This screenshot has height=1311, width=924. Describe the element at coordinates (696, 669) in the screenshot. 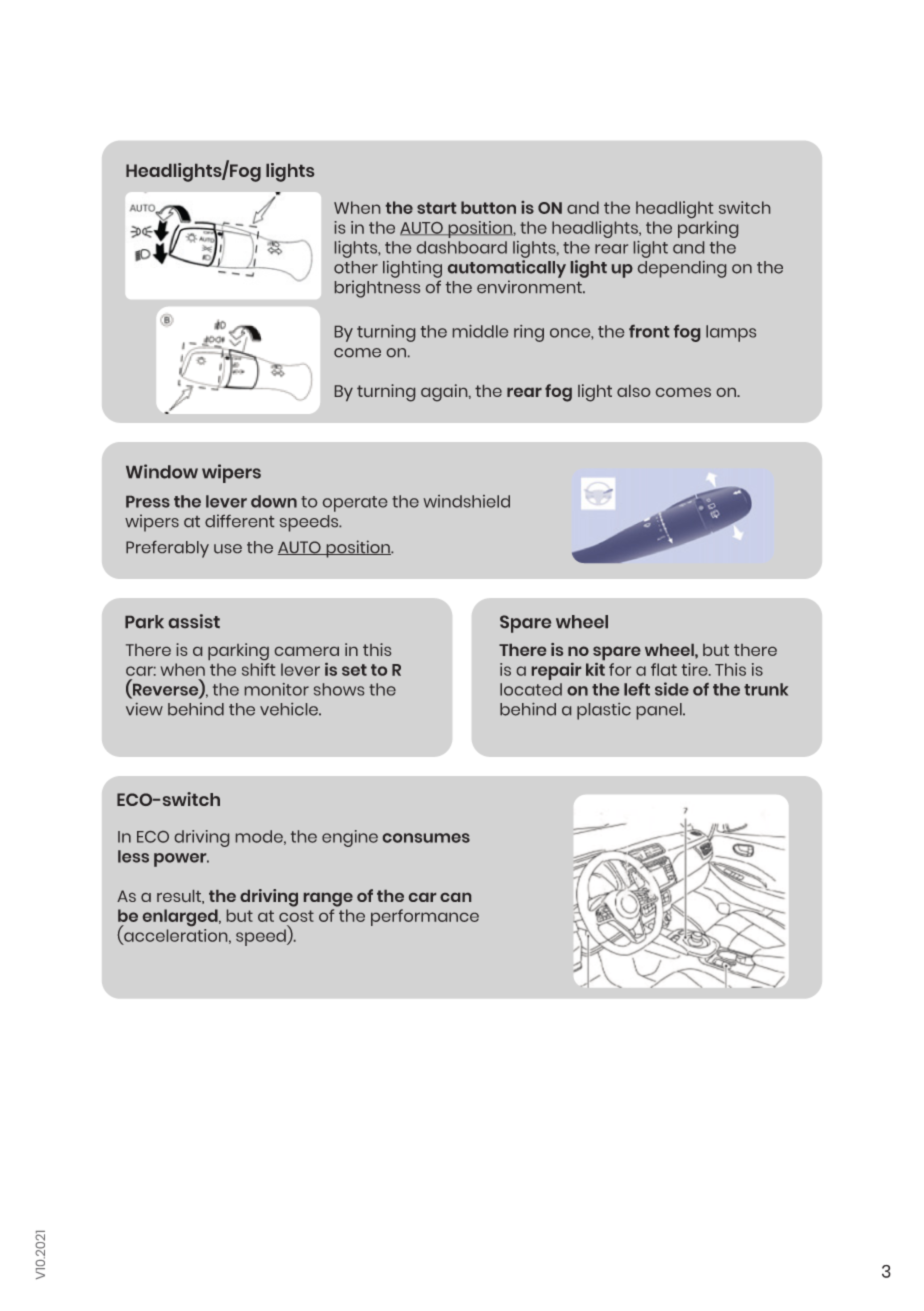

I see `tire` at that location.
